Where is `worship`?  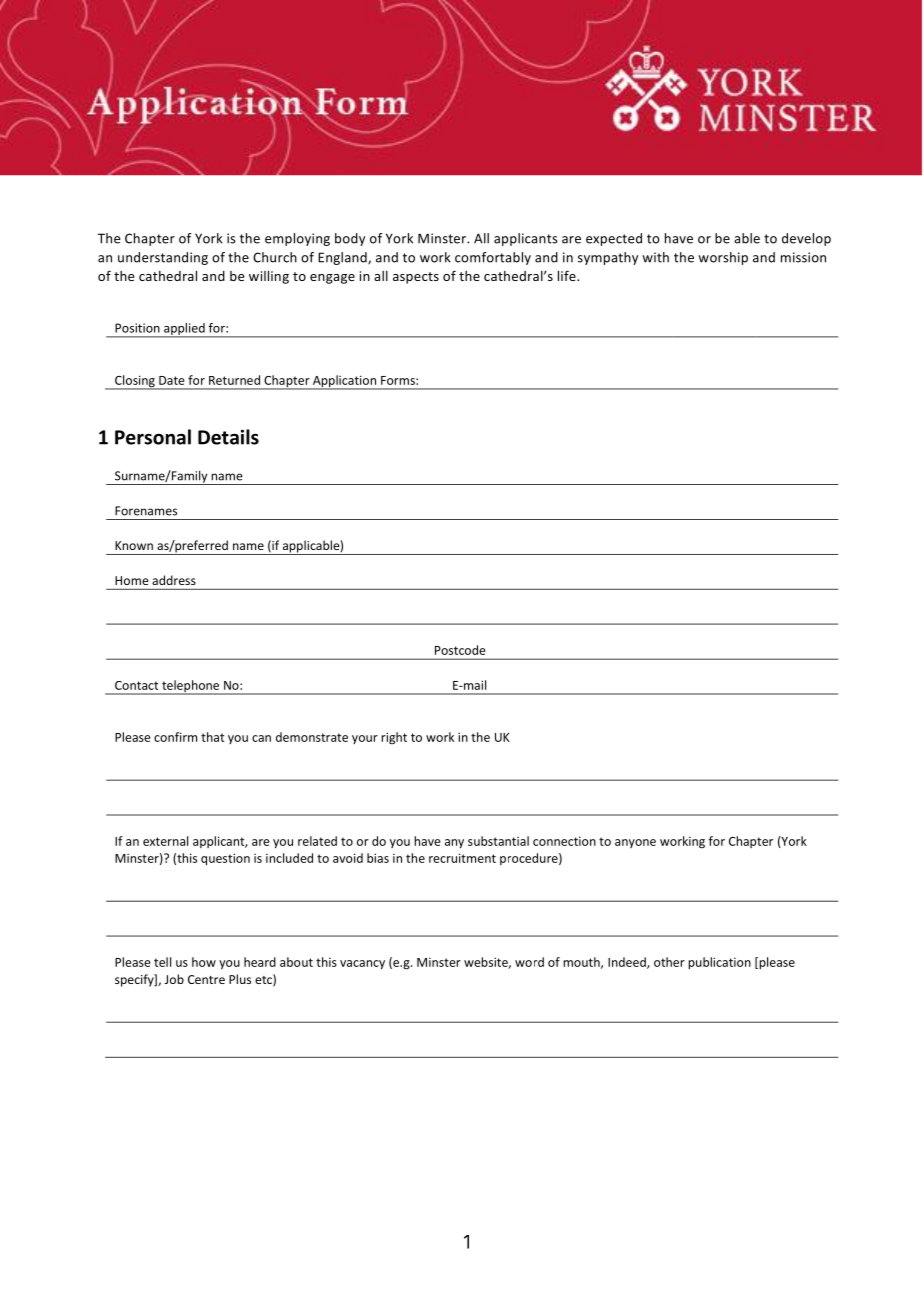 worship is located at coordinates (723, 258).
